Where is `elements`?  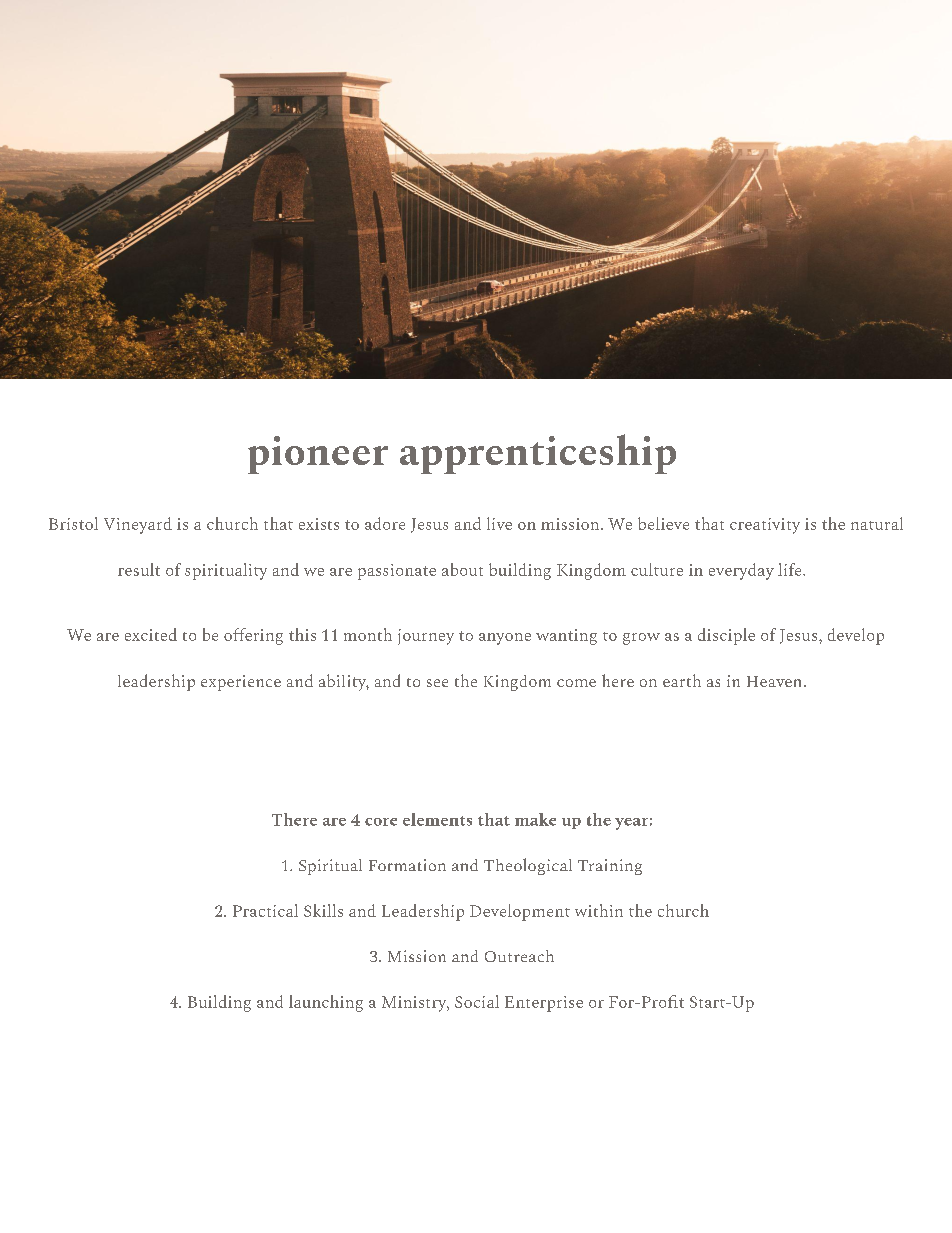
elements is located at coordinates (437, 819).
